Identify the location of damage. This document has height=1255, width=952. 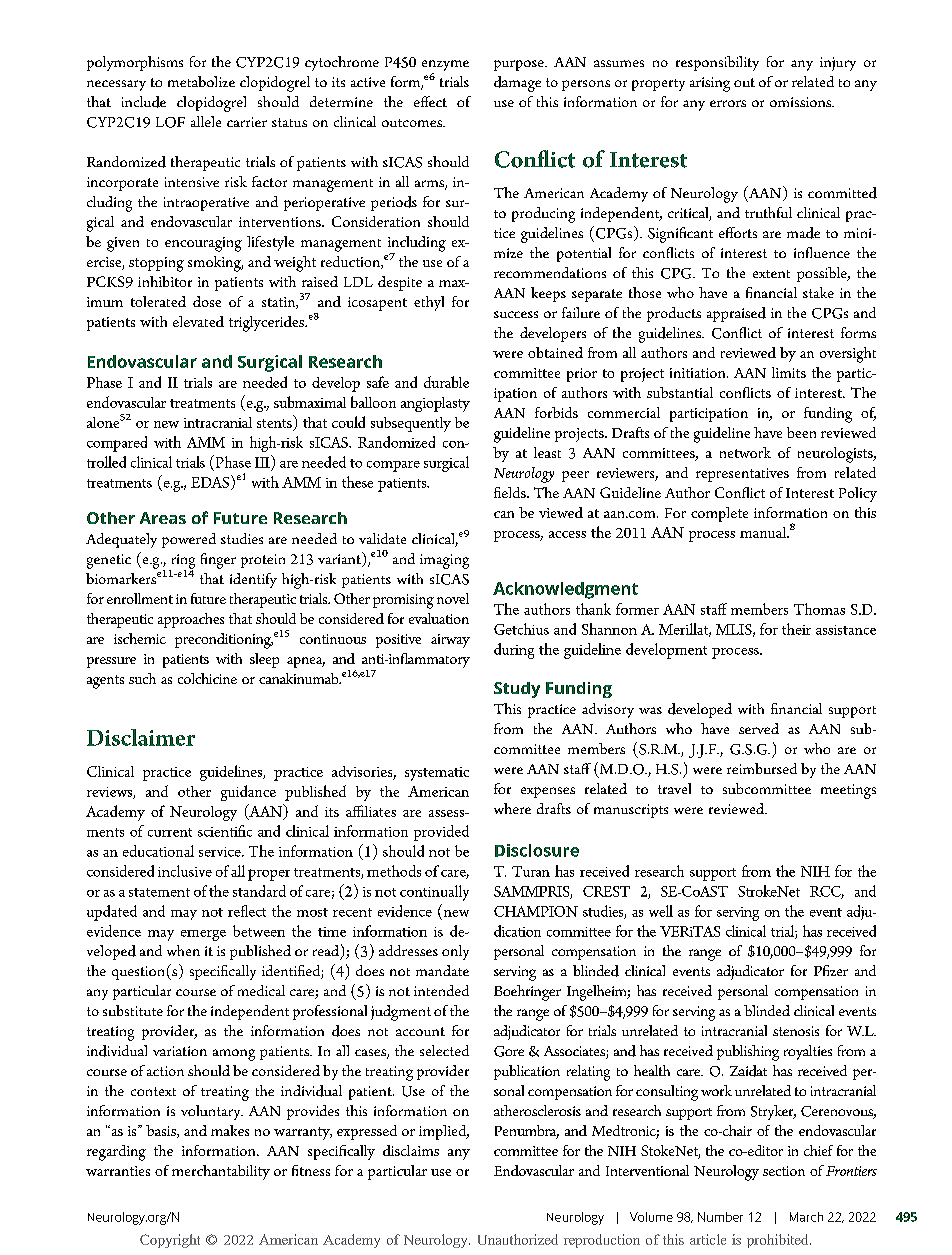
(517, 84).
